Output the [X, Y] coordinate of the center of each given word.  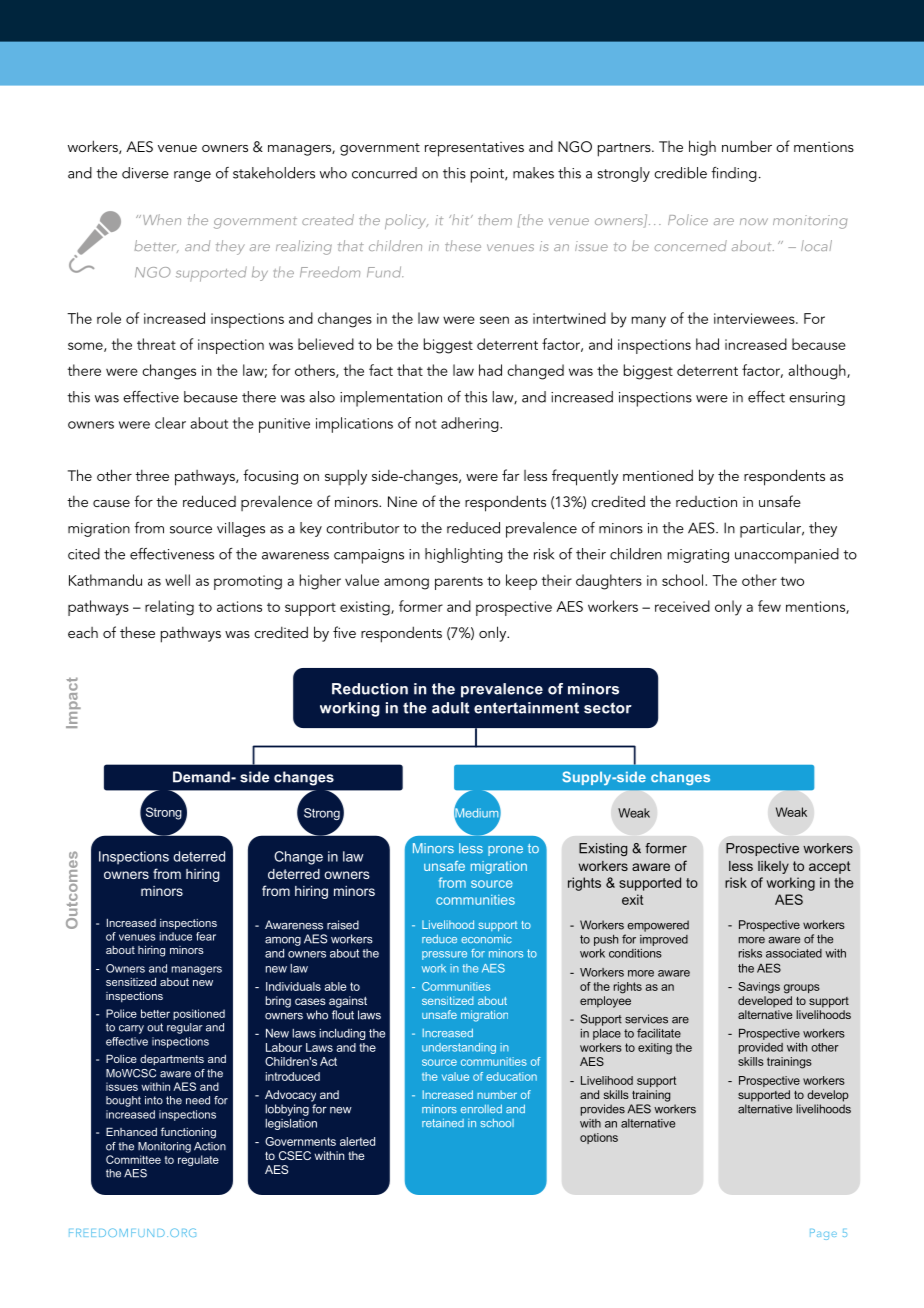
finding [734, 174]
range [192, 176]
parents [459, 583]
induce [175, 936]
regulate [198, 1160]
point [489, 175]
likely [773, 867]
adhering [471, 424]
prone [505, 851]
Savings [759, 988]
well [177, 580]
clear [170, 423]
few [769, 606]
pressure [444, 955]
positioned [199, 1014]
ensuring [817, 399]
